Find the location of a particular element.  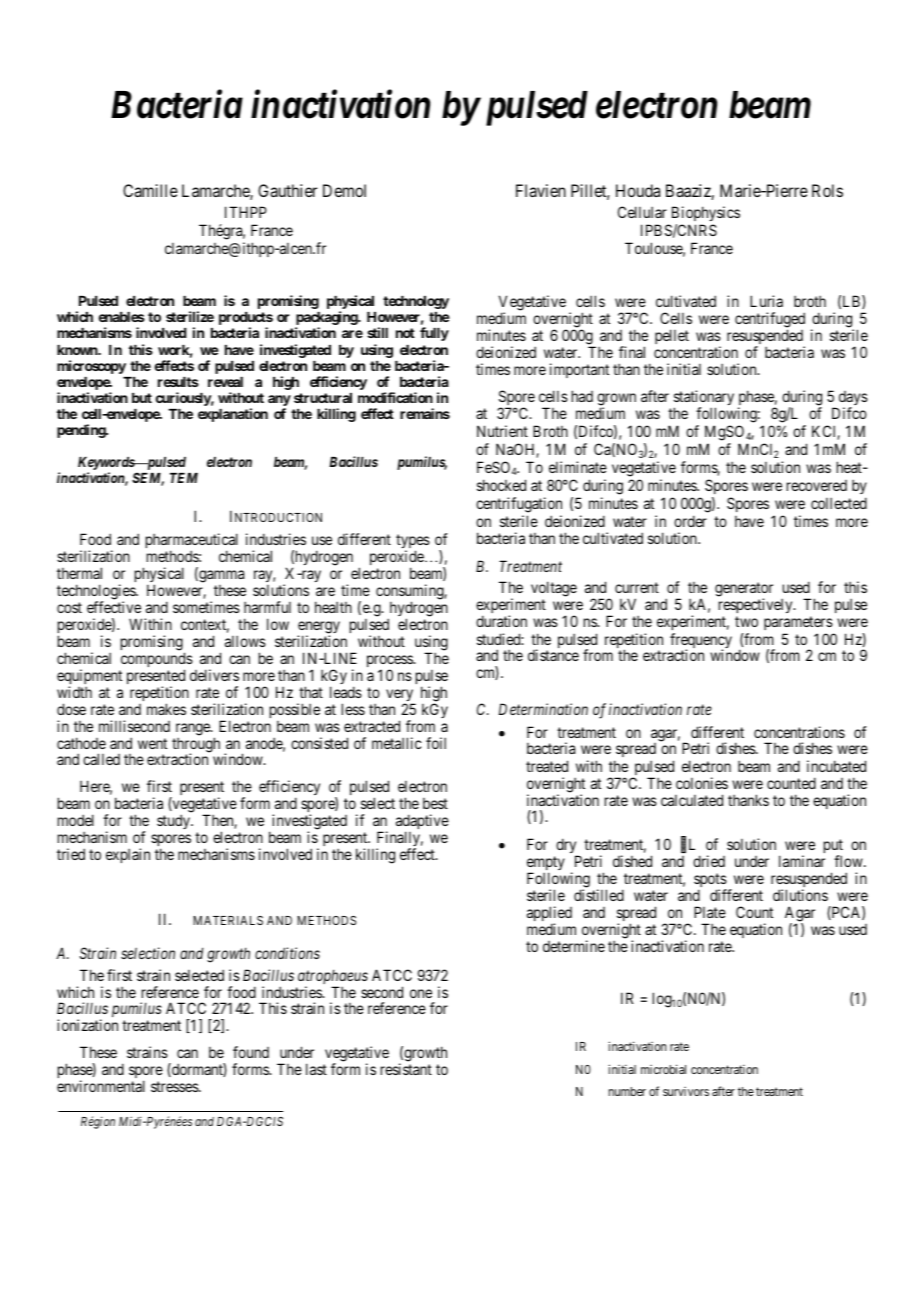

resistant is located at coordinates (406, 1069).
